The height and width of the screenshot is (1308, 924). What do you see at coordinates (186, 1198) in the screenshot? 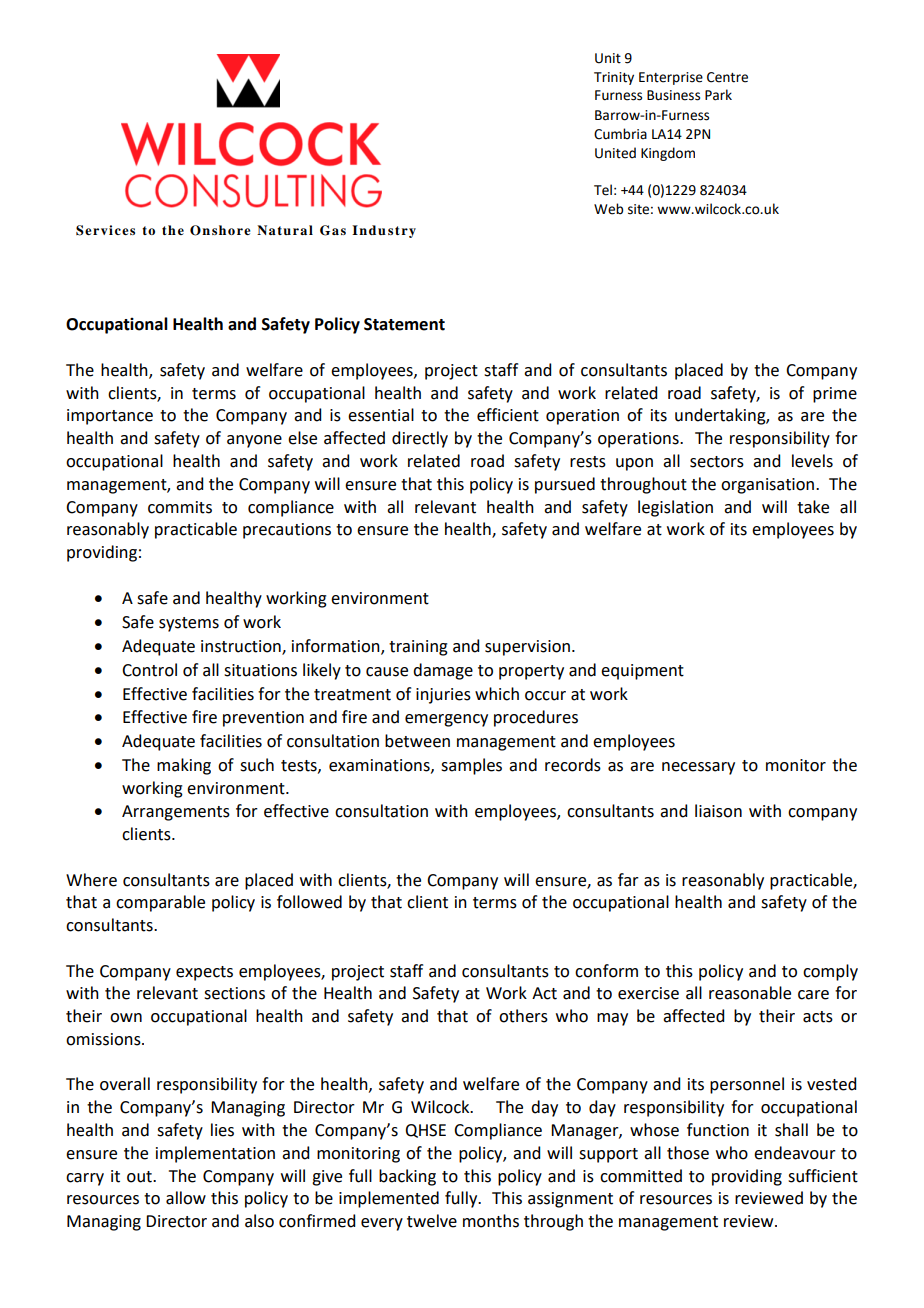
I see `allow` at bounding box center [186, 1198].
